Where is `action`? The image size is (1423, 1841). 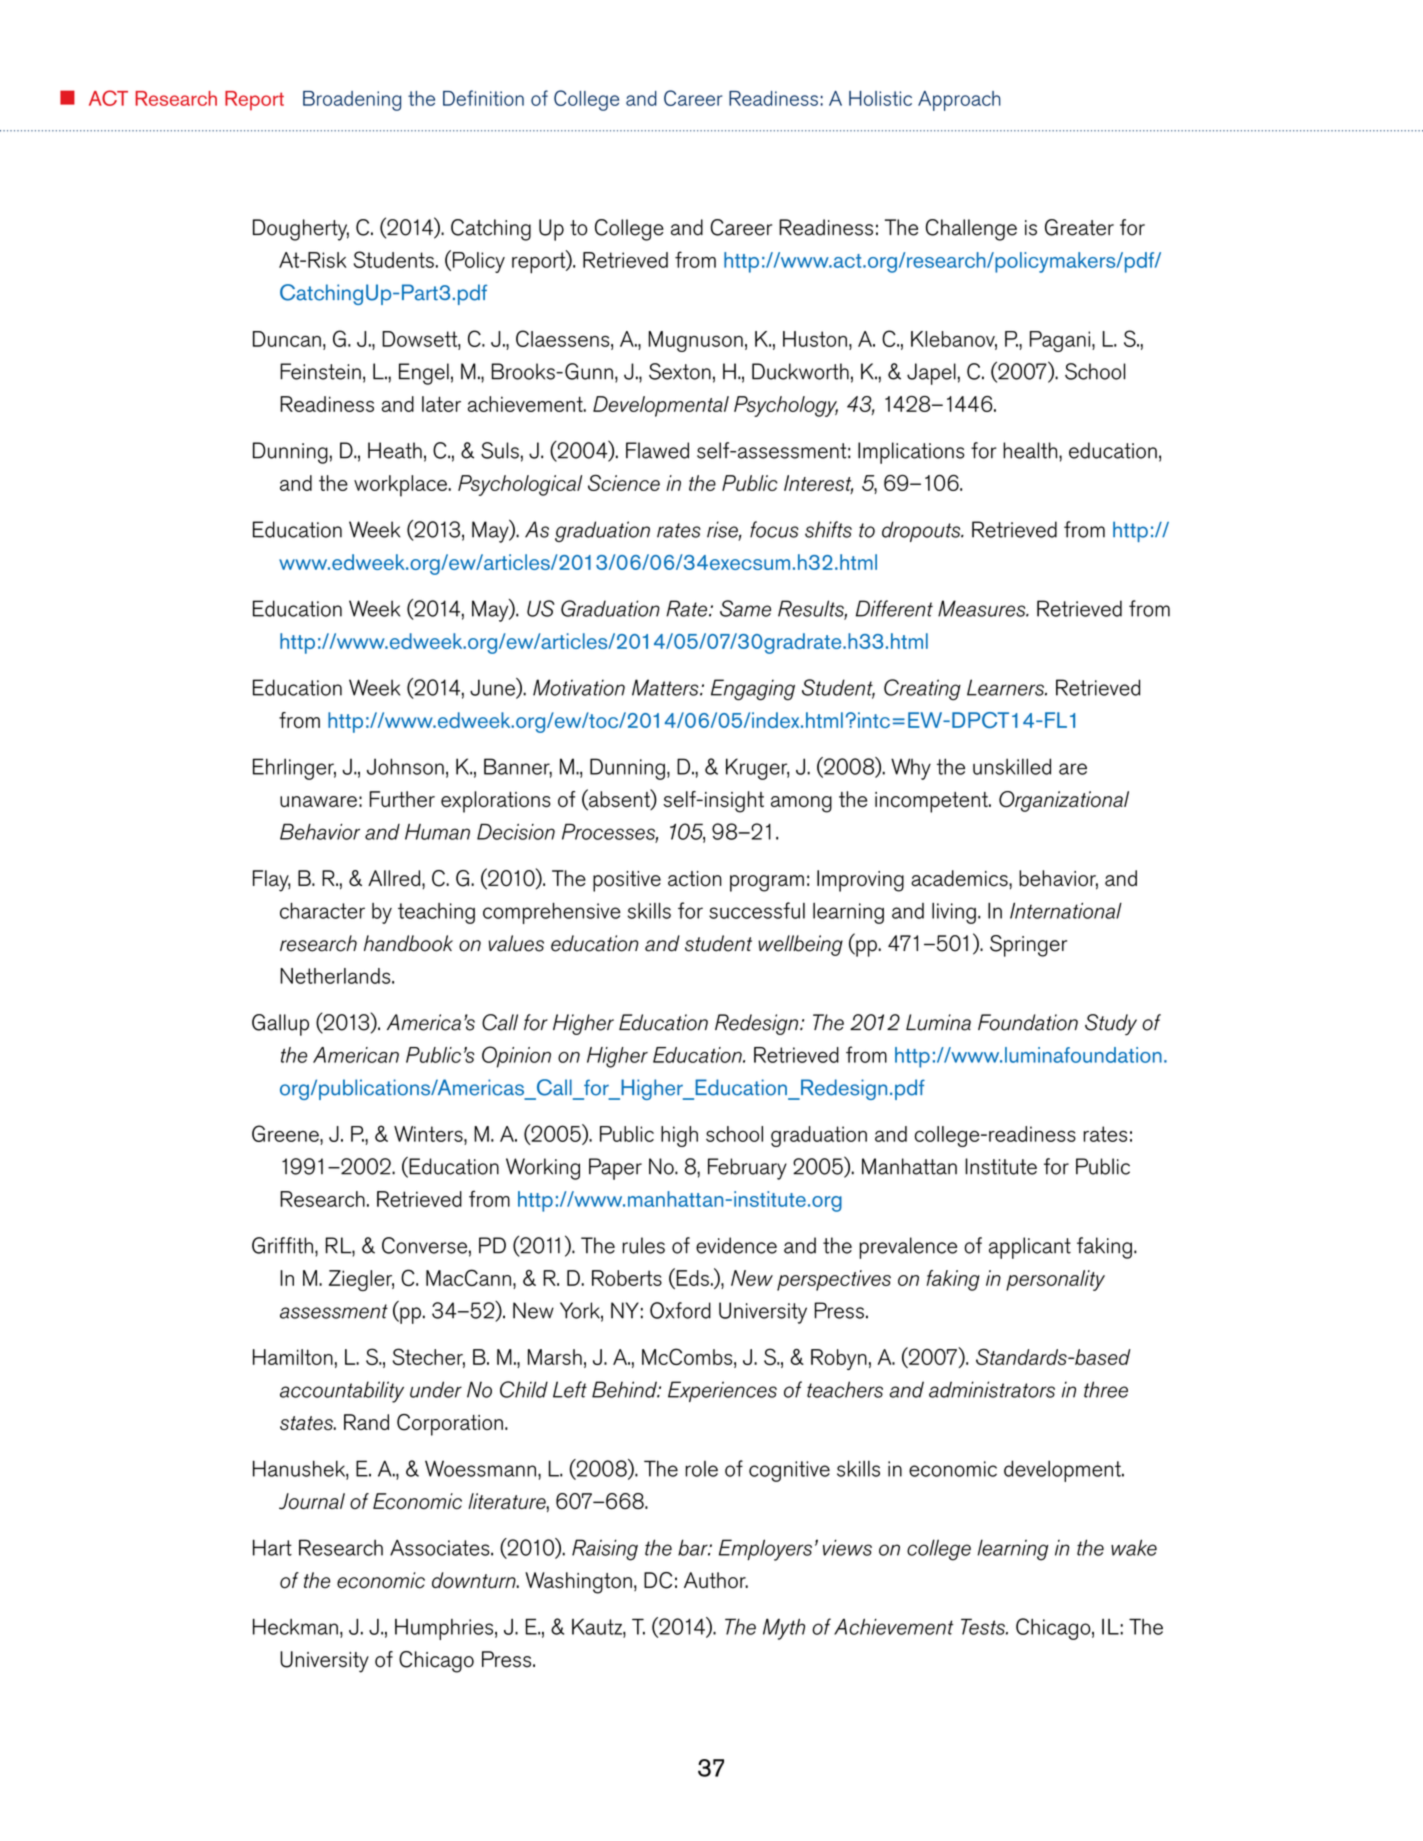 action is located at coordinates (695, 879).
